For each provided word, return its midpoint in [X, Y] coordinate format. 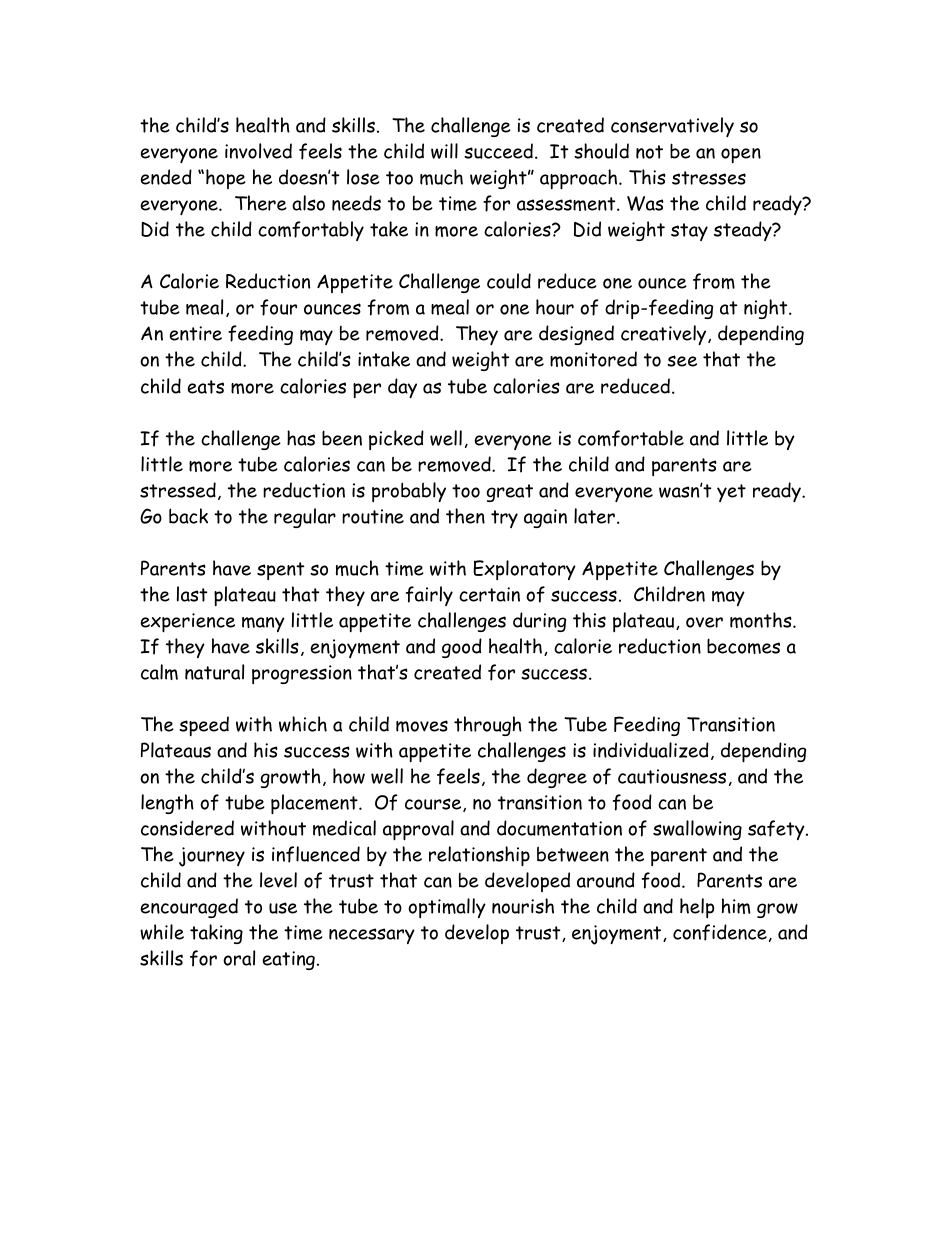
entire [196, 333]
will [444, 151]
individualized [651, 750]
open [741, 155]
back [188, 516]
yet [731, 493]
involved [258, 151]
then [465, 516]
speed [204, 726]
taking [216, 934]
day [402, 388]
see [682, 361]
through [488, 726]
